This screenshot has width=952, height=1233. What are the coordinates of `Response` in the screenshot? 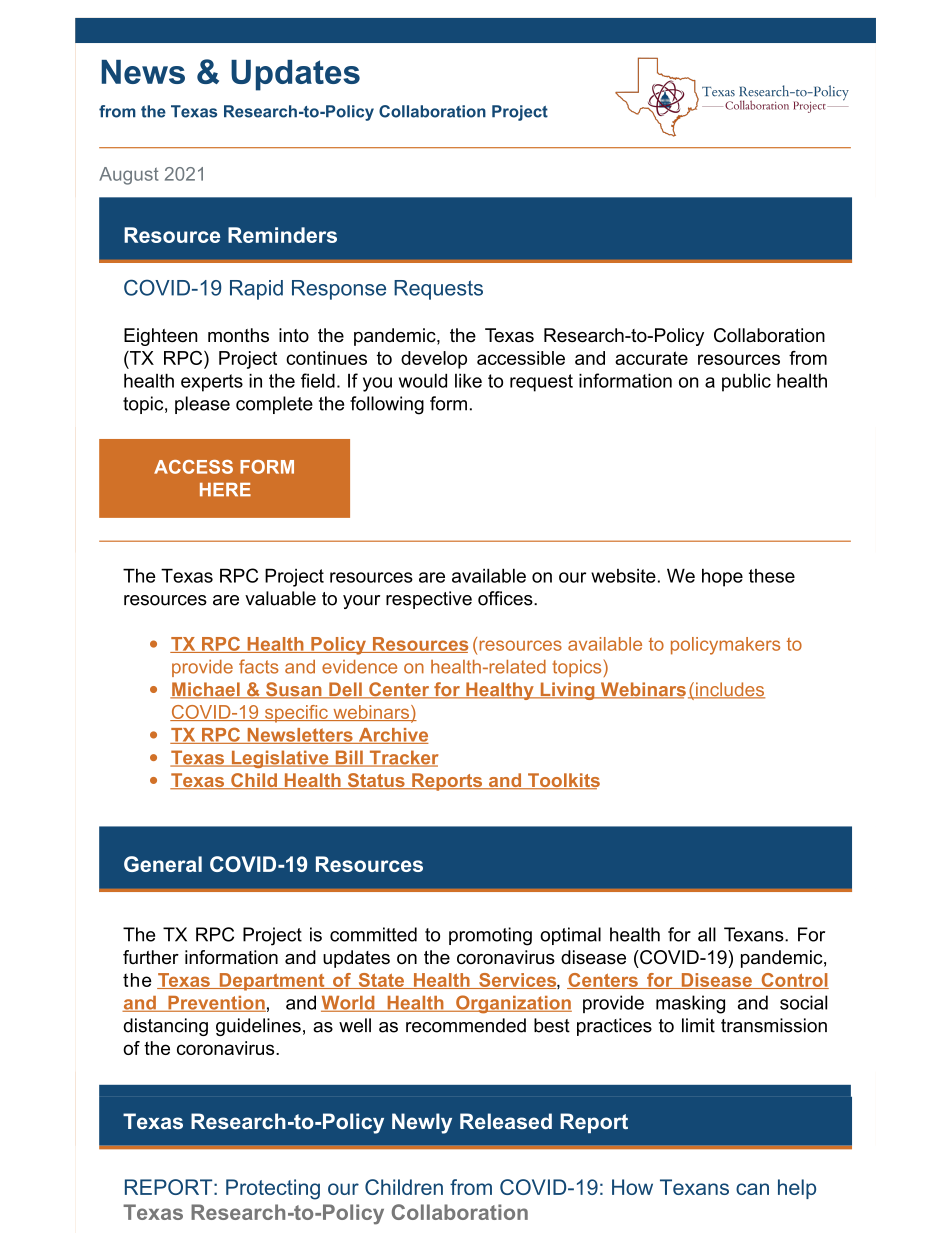 It's located at (339, 290).
